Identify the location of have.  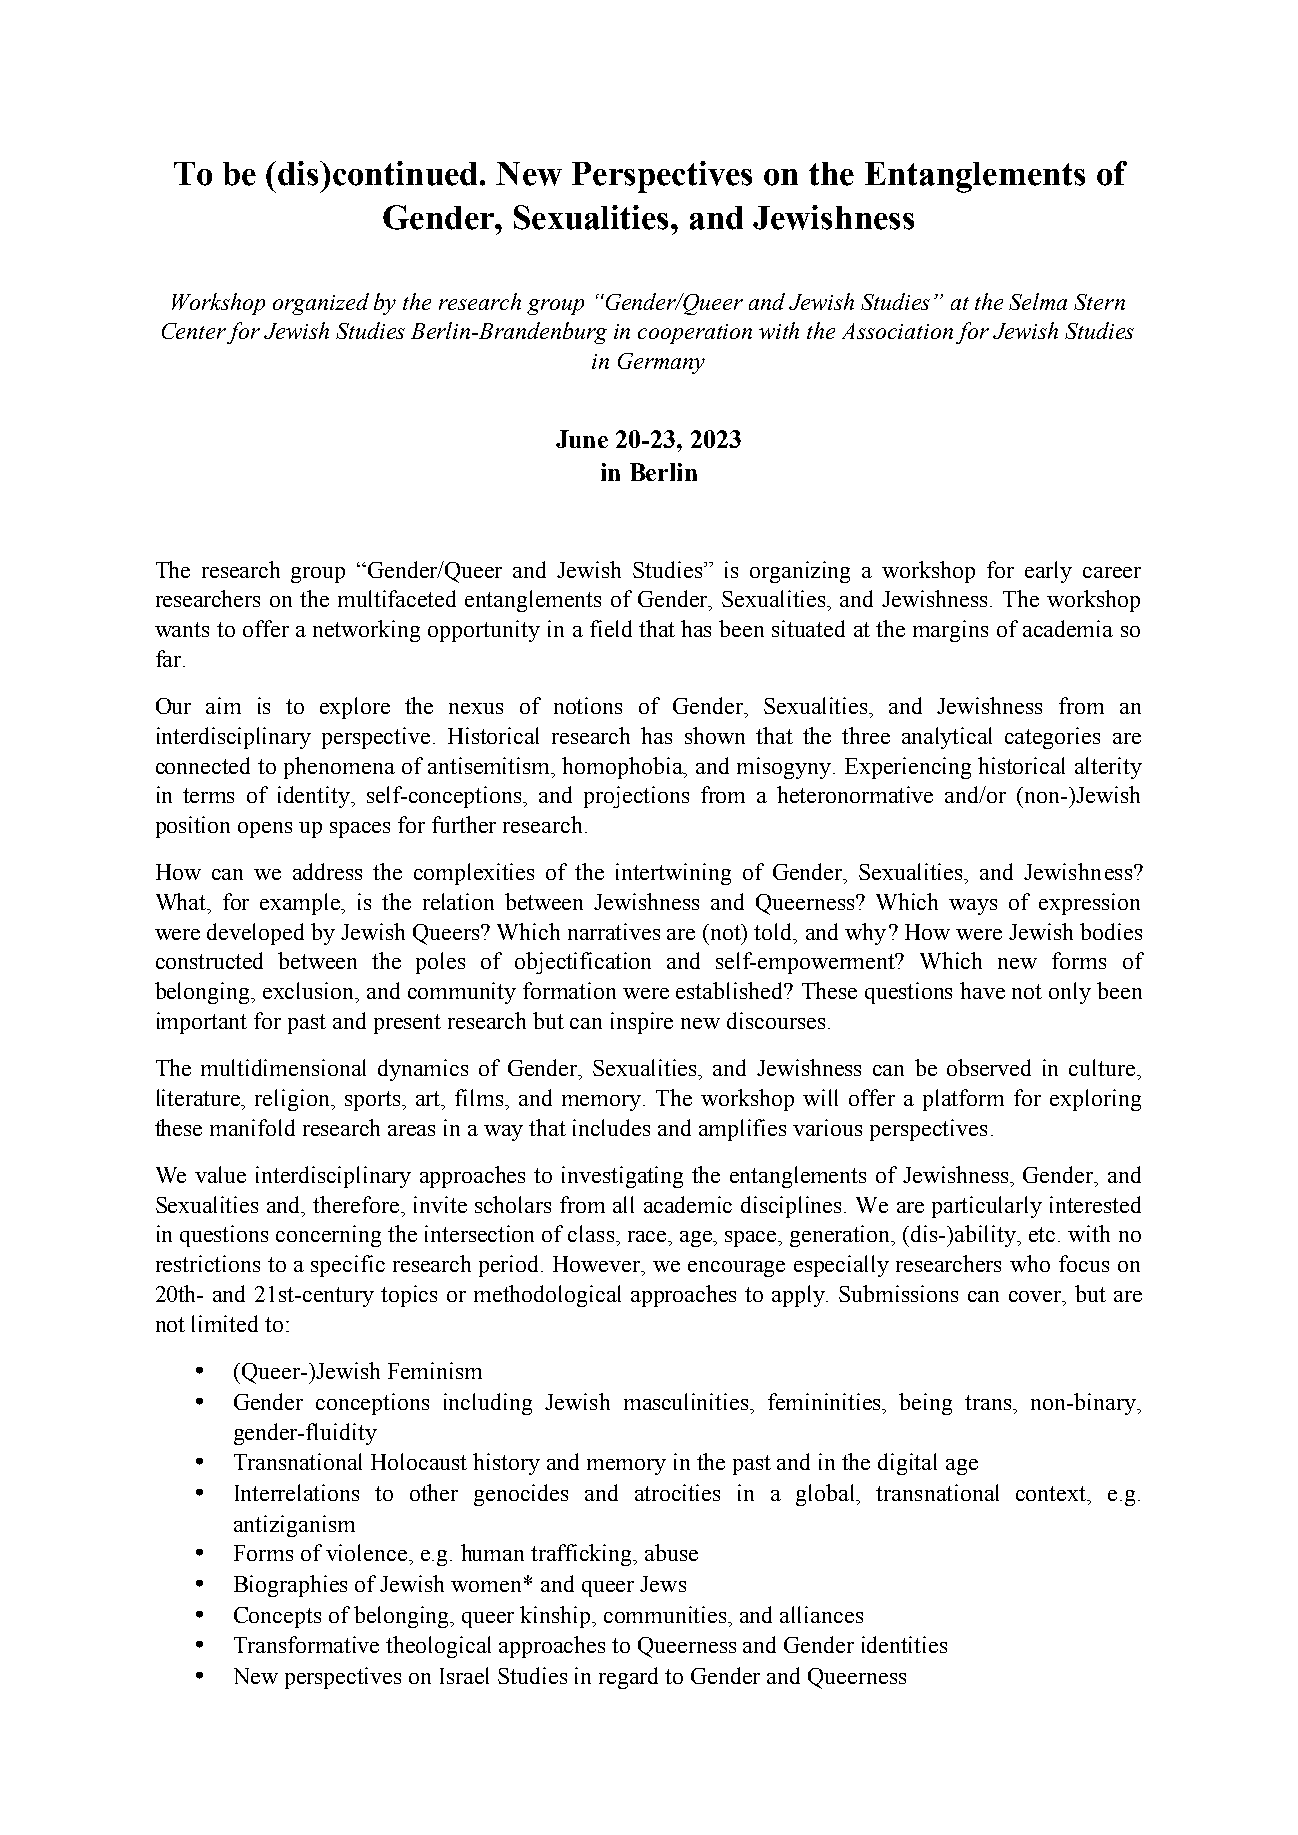
(982, 990).
